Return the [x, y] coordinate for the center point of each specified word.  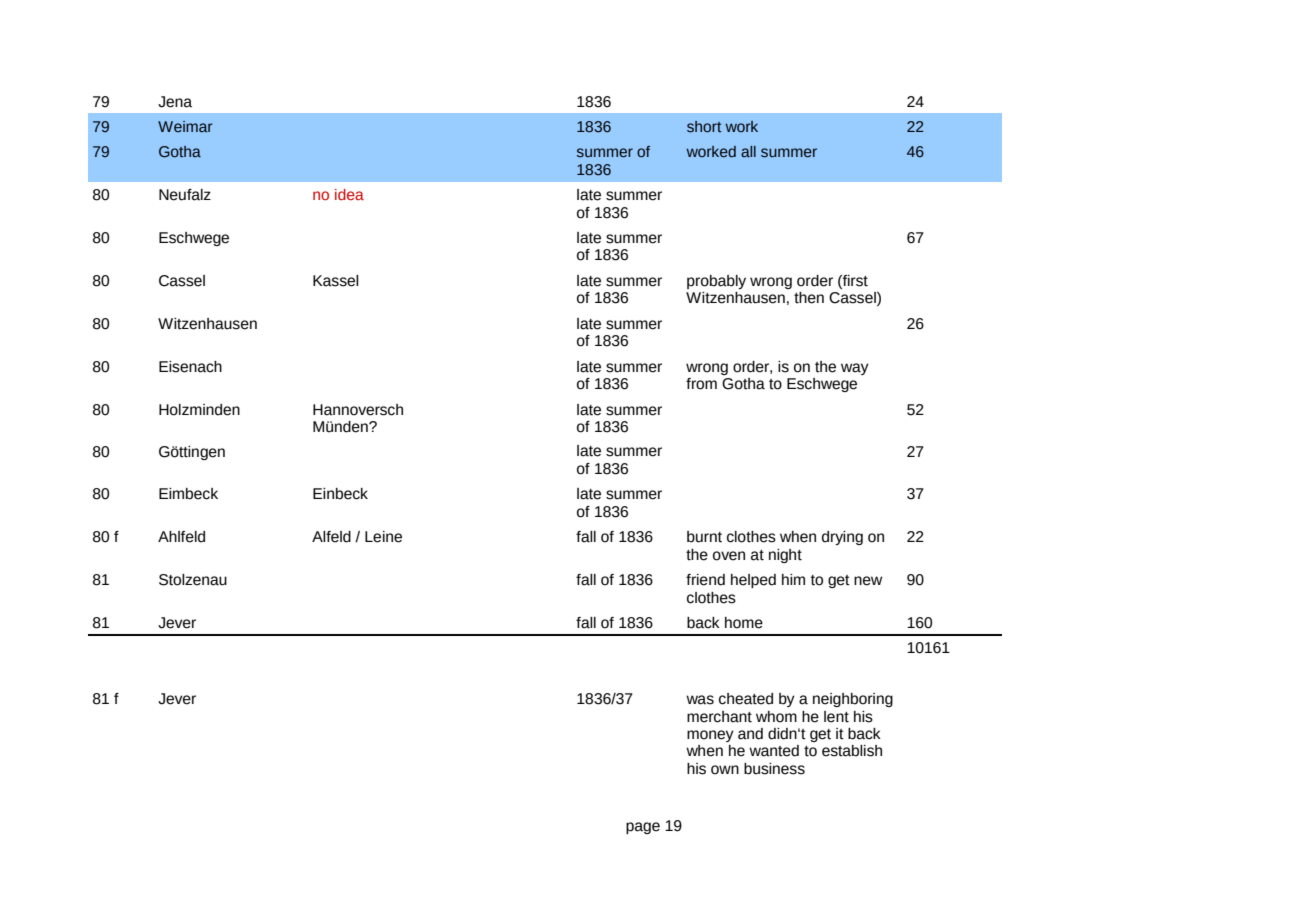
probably [716, 282]
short [704, 127]
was [700, 700]
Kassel [336, 281]
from [701, 384]
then [809, 298]
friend [705, 580]
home [744, 623]
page [643, 828]
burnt [704, 537]
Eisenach [190, 367]
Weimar [185, 127]
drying [842, 538]
